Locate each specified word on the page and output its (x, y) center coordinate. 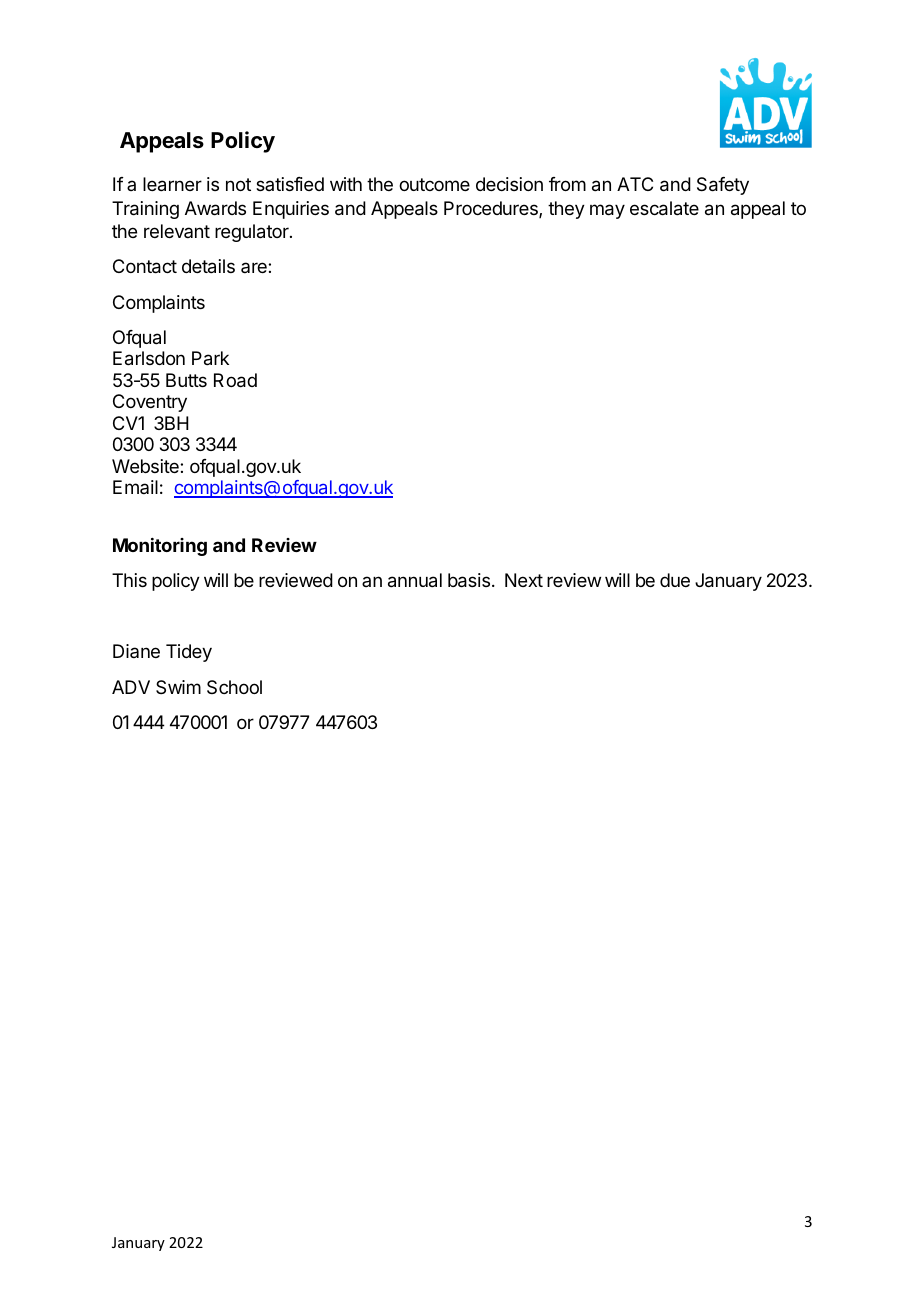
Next (524, 580)
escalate (664, 208)
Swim (178, 687)
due (675, 580)
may (607, 211)
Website (146, 466)
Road (235, 380)
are (255, 267)
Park (210, 358)
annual (415, 580)
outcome (434, 184)
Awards (215, 208)
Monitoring (160, 547)
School (234, 687)
